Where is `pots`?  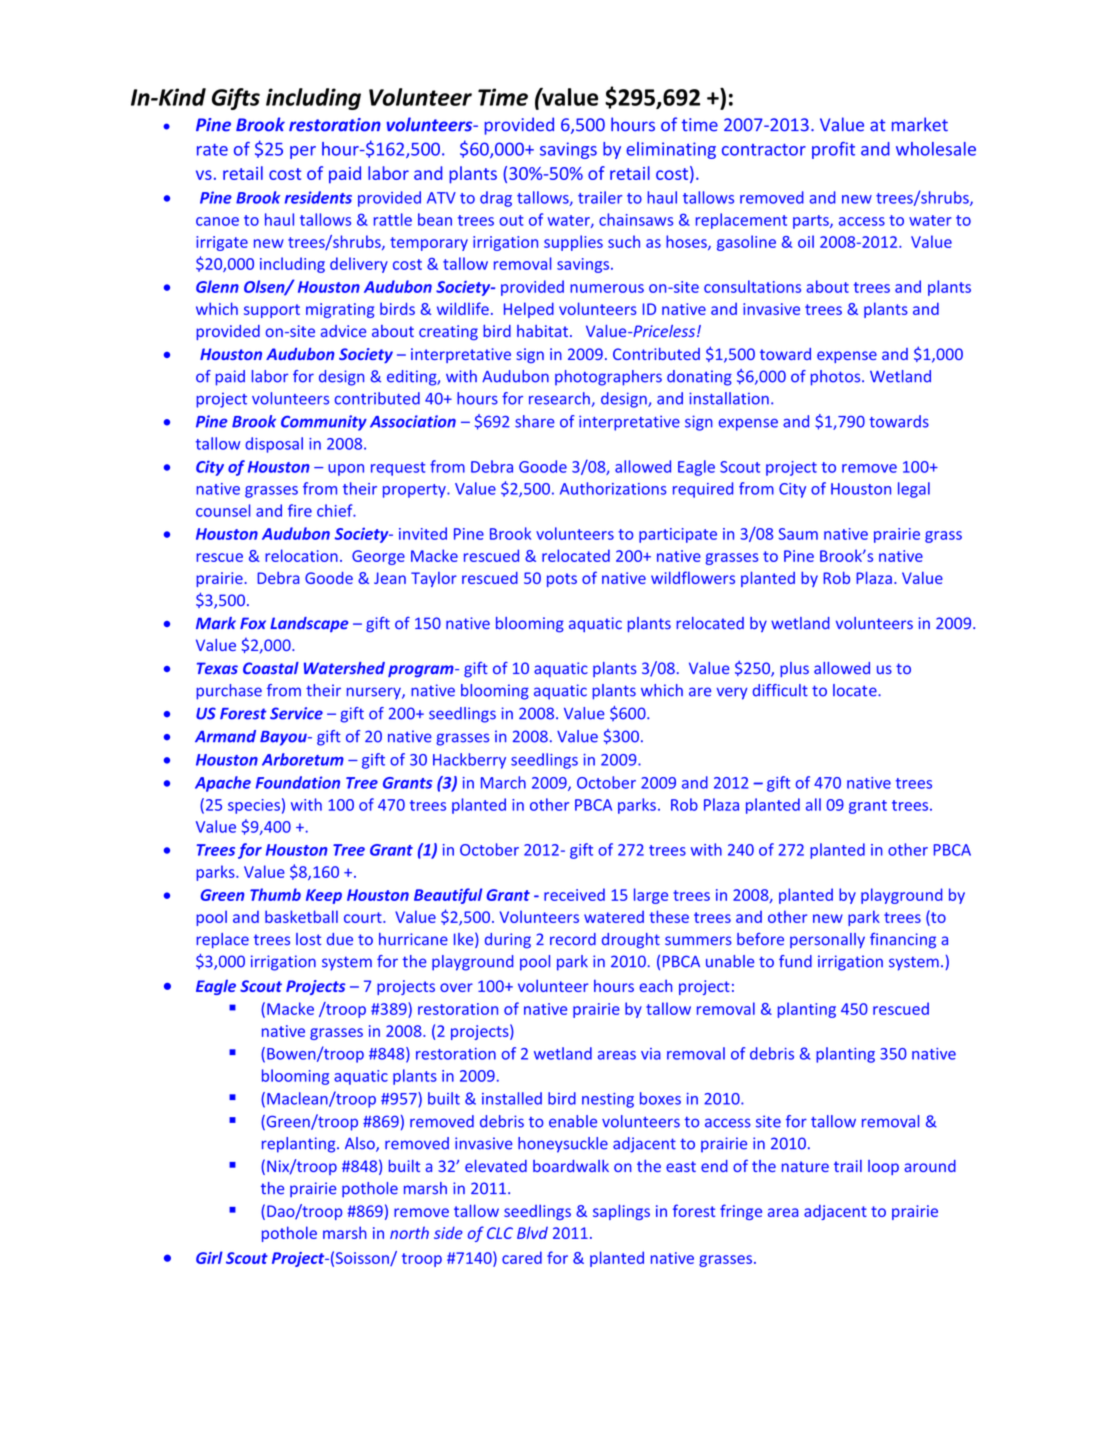 pots is located at coordinates (562, 580).
